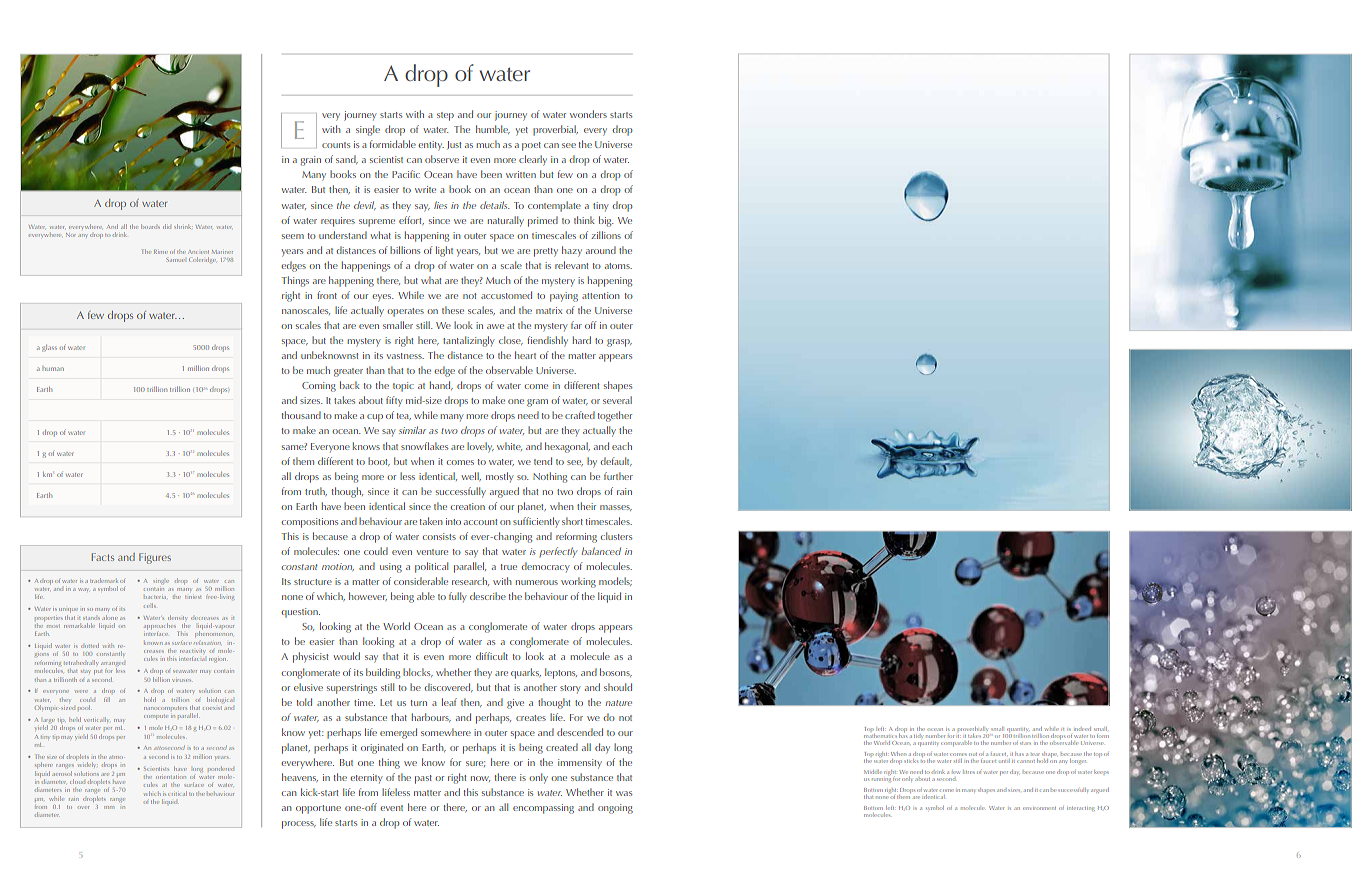  I want to click on wonders, so click(588, 114).
